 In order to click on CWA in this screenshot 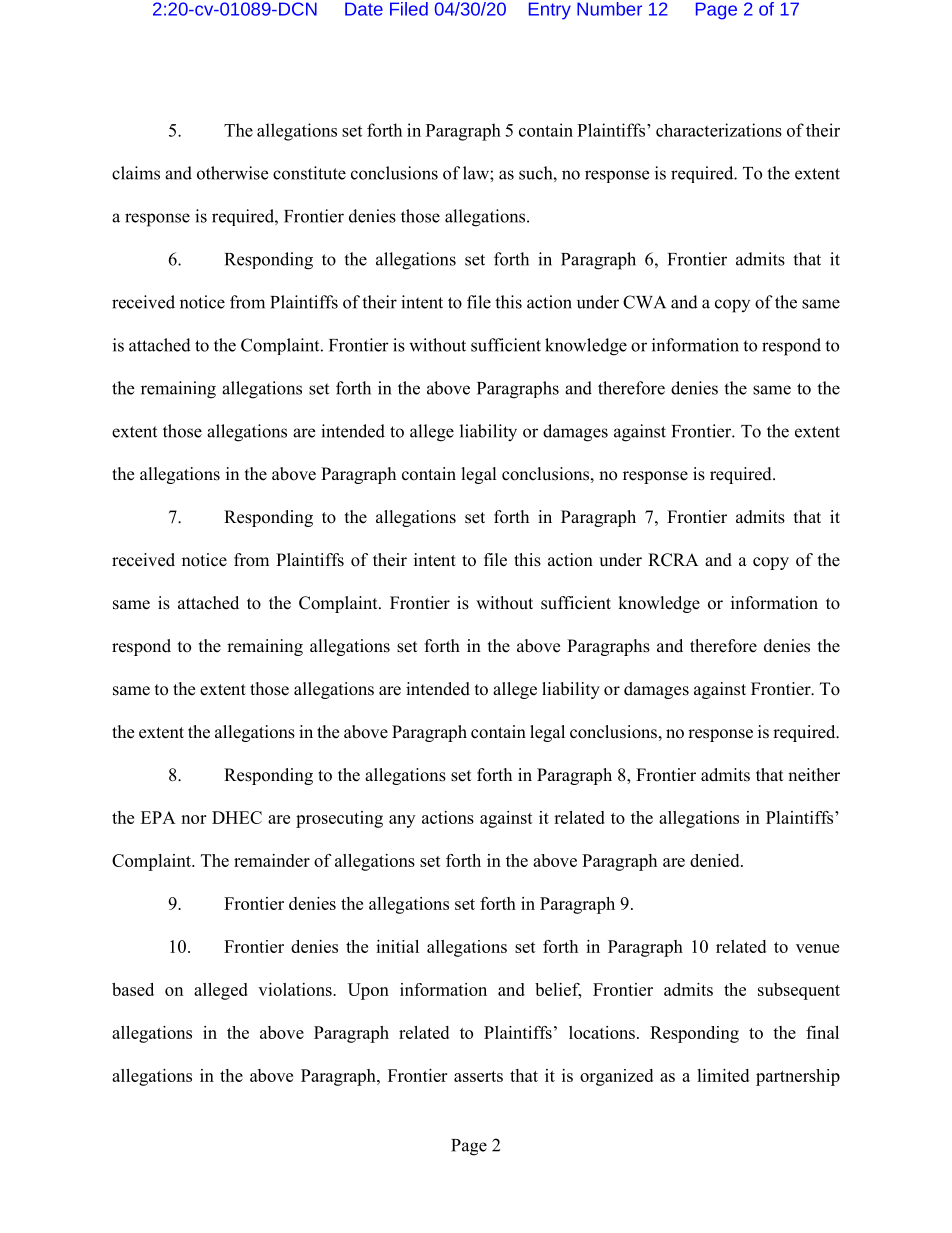, I will do `click(644, 302)`.
